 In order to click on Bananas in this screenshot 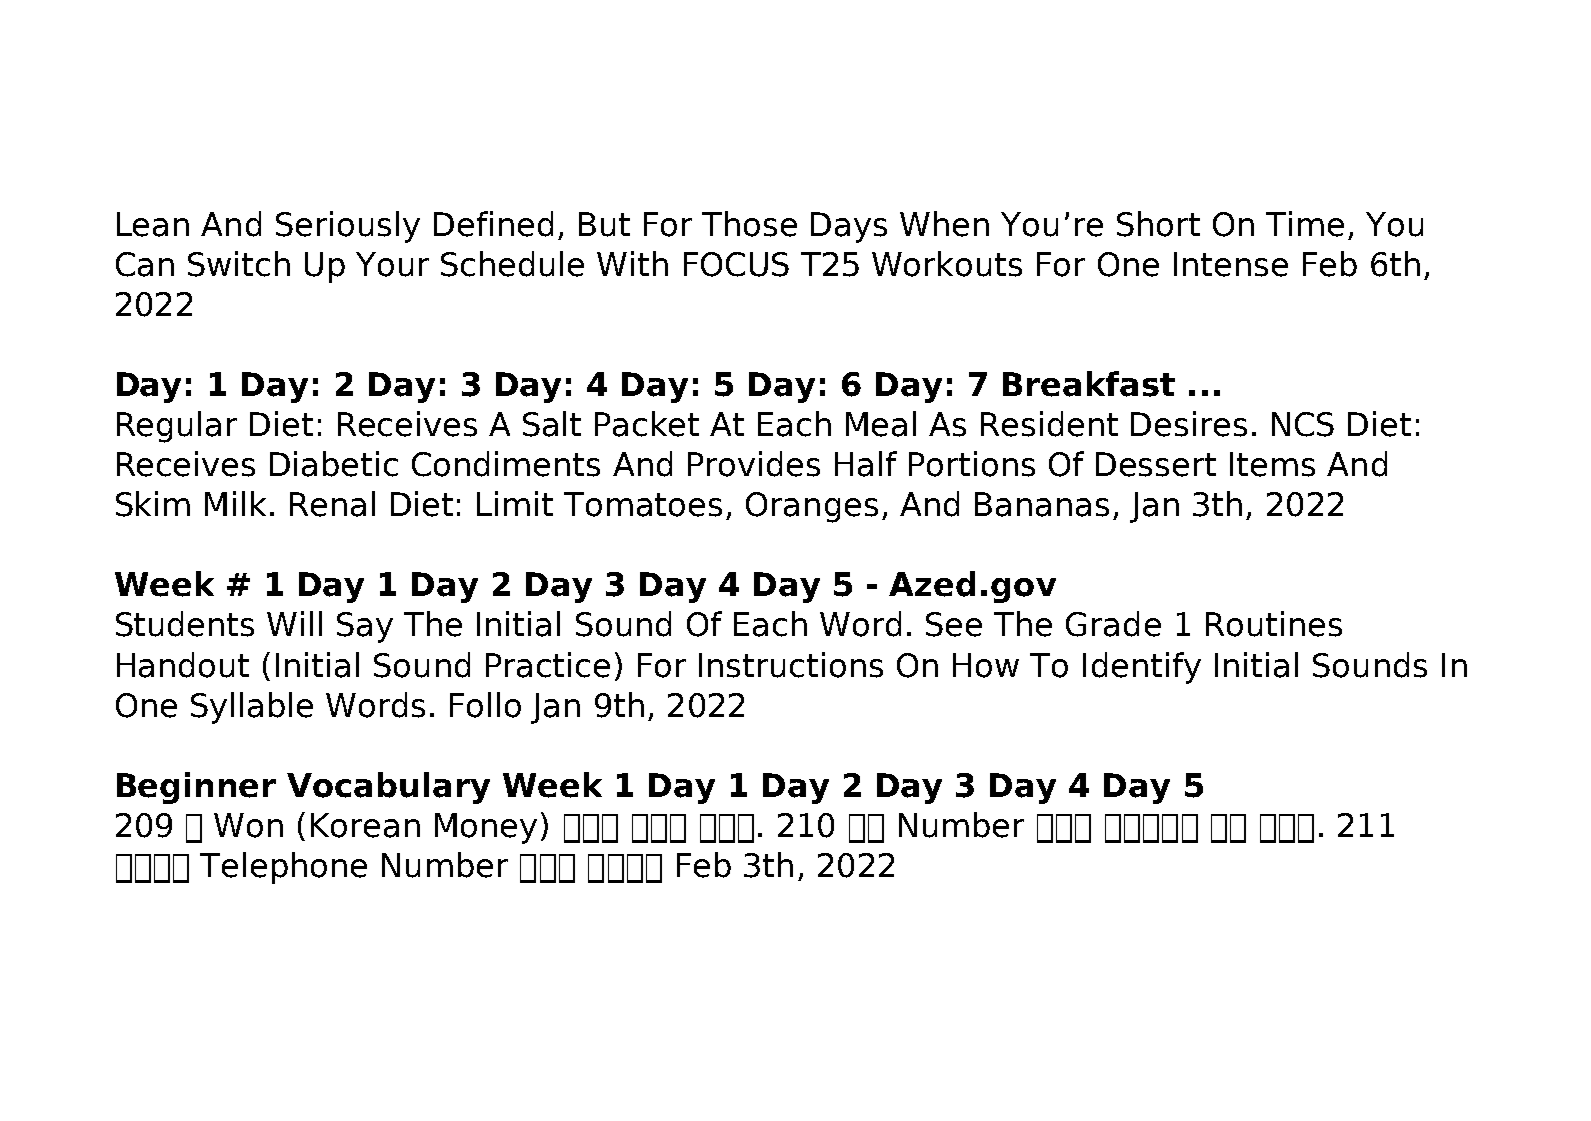, I will do `click(1042, 504)`.
